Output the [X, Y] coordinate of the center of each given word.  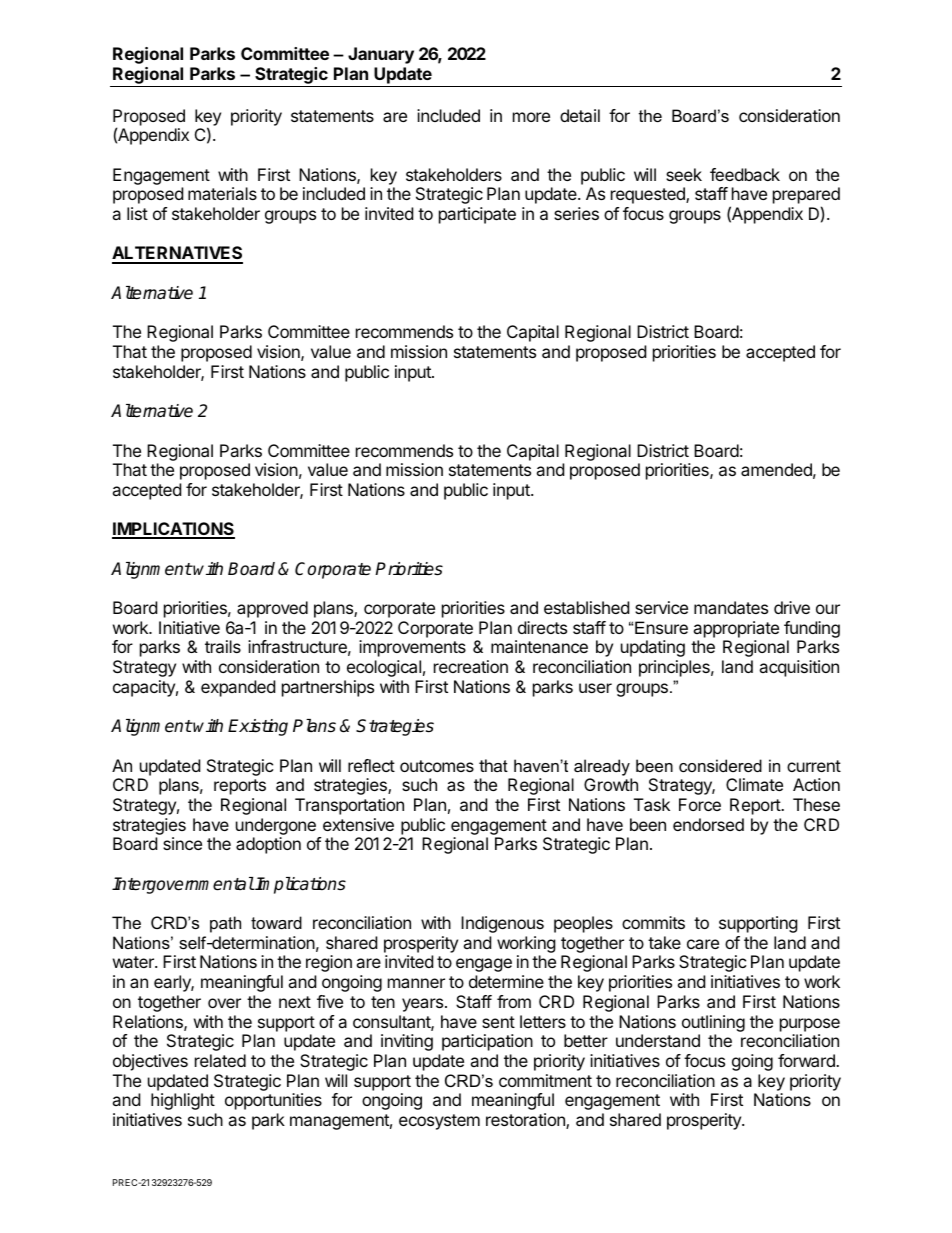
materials [222, 193]
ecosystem [439, 1122]
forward [807, 1060]
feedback [745, 174]
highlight [183, 1101]
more [531, 117]
